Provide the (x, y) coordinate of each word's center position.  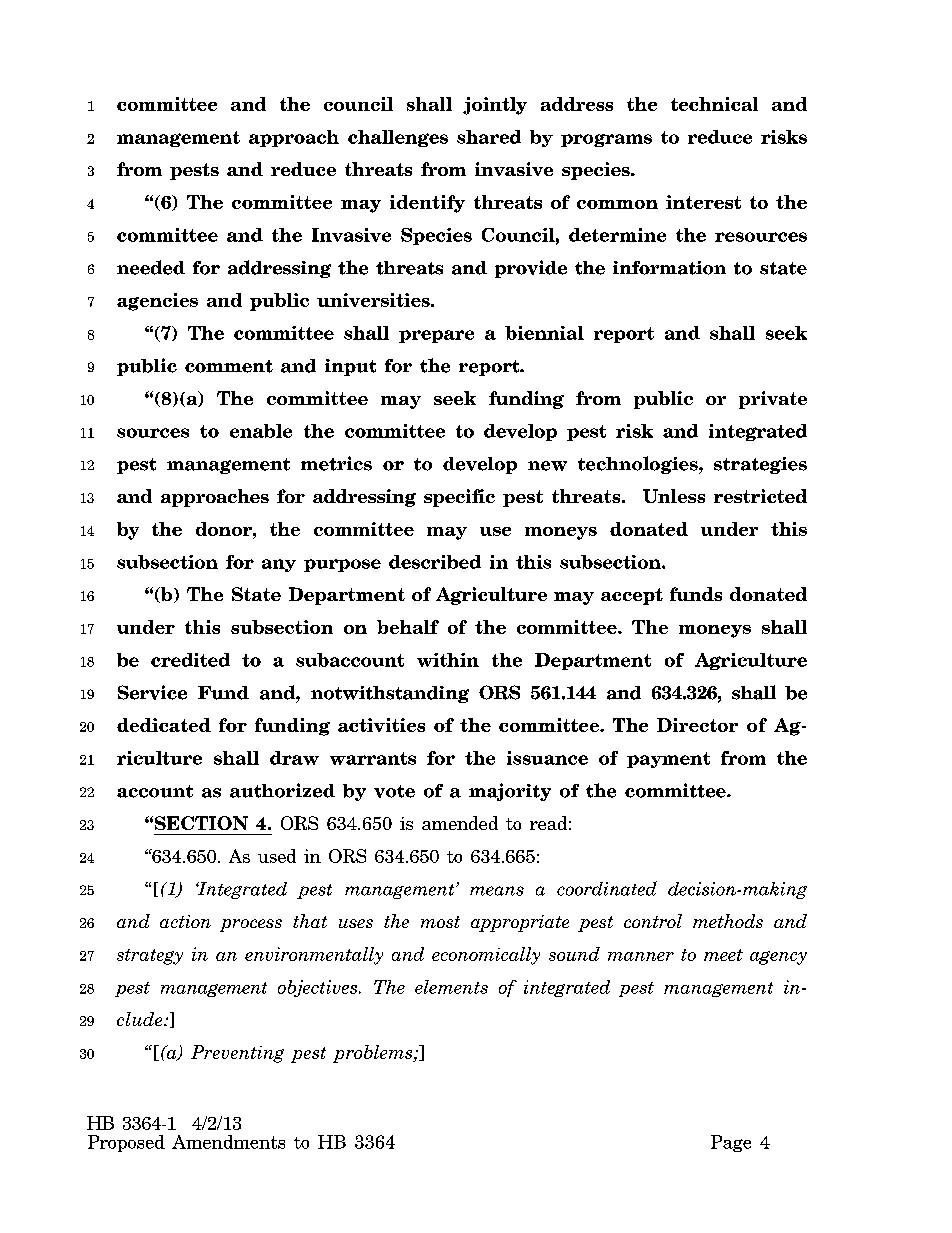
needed (151, 267)
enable (261, 431)
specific (459, 498)
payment (668, 760)
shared (489, 137)
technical (714, 104)
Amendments (228, 1142)
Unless (674, 496)
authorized (282, 790)
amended (460, 823)
